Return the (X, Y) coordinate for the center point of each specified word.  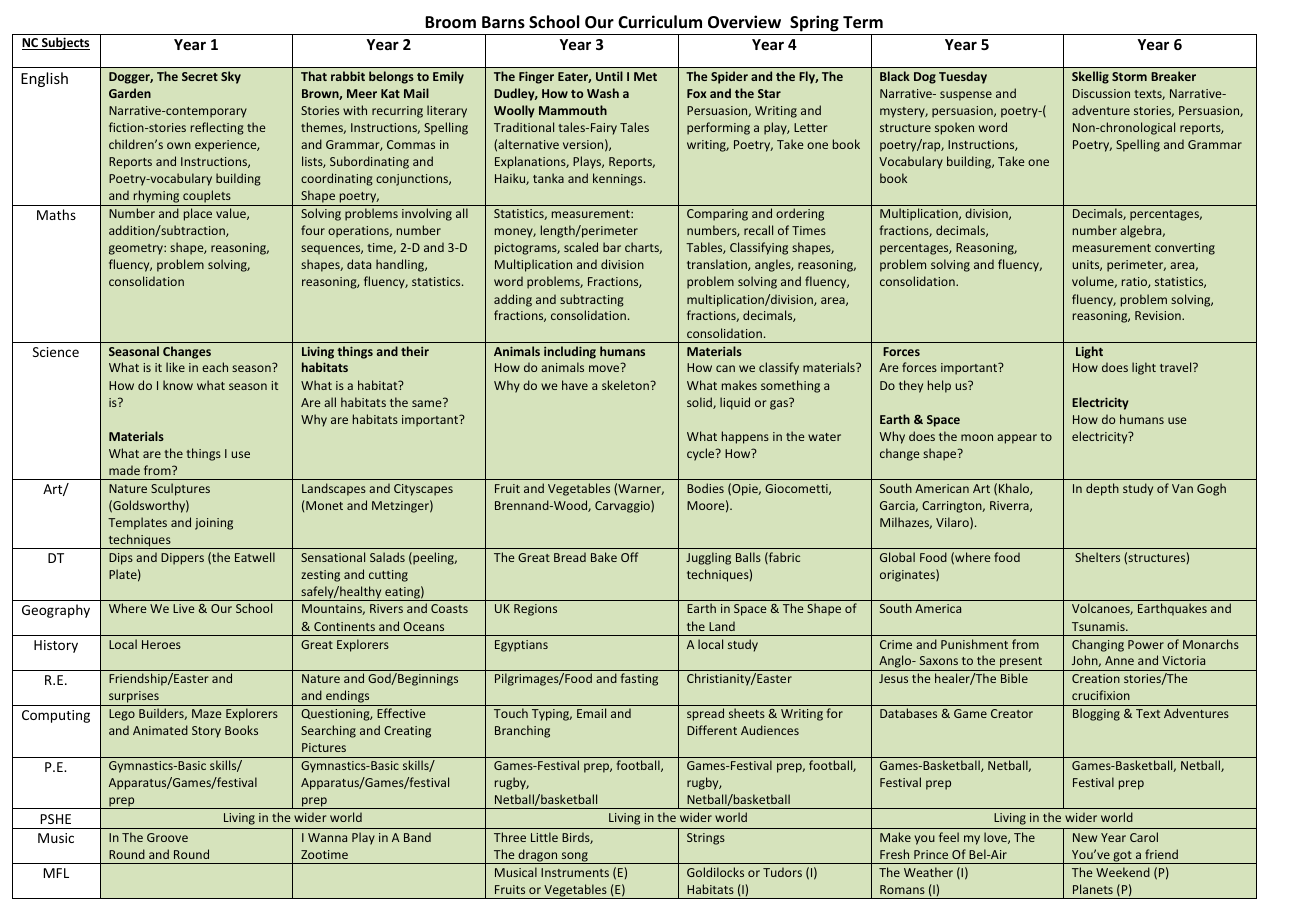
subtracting (592, 300)
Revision (1159, 315)
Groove (167, 837)
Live (183, 608)
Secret (200, 76)
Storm (1129, 76)
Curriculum (660, 21)
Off (629, 557)
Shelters (1097, 557)
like (175, 367)
